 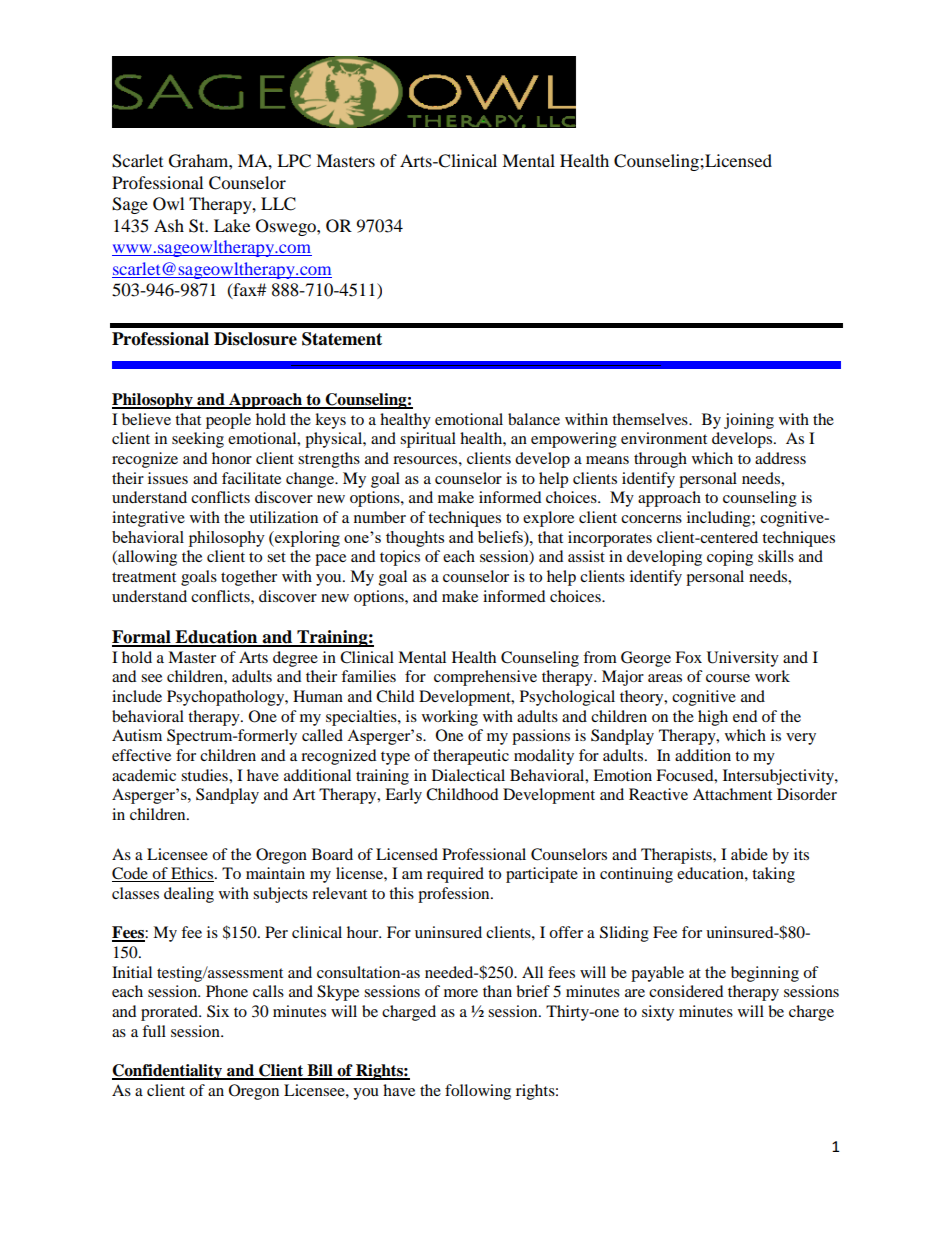 I want to click on studies, so click(x=205, y=775).
